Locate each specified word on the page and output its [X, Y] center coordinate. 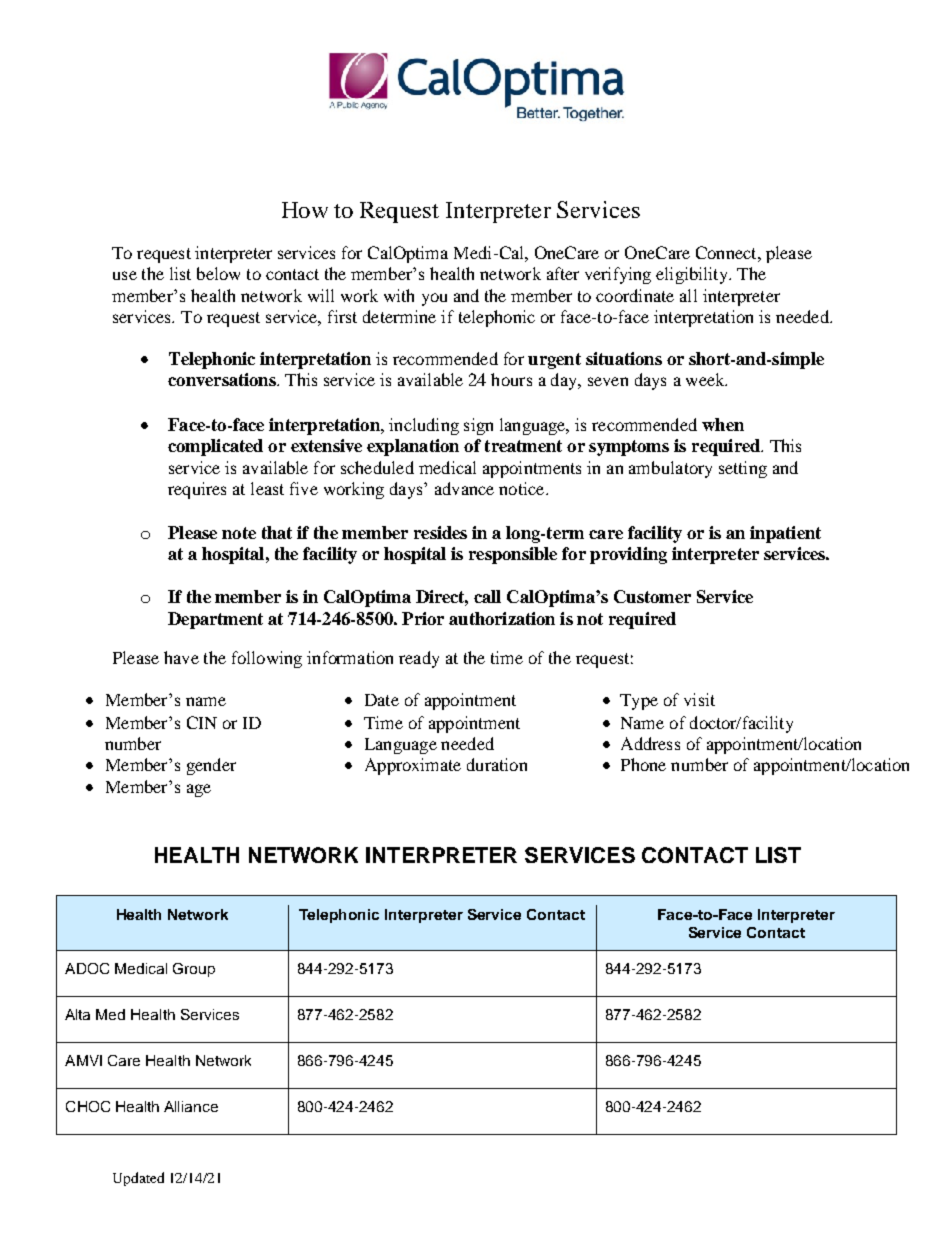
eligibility [693, 275]
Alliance [191, 1106]
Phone [643, 764]
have [181, 657]
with [399, 295]
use [125, 275]
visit [699, 699]
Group [194, 970]
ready [419, 659]
